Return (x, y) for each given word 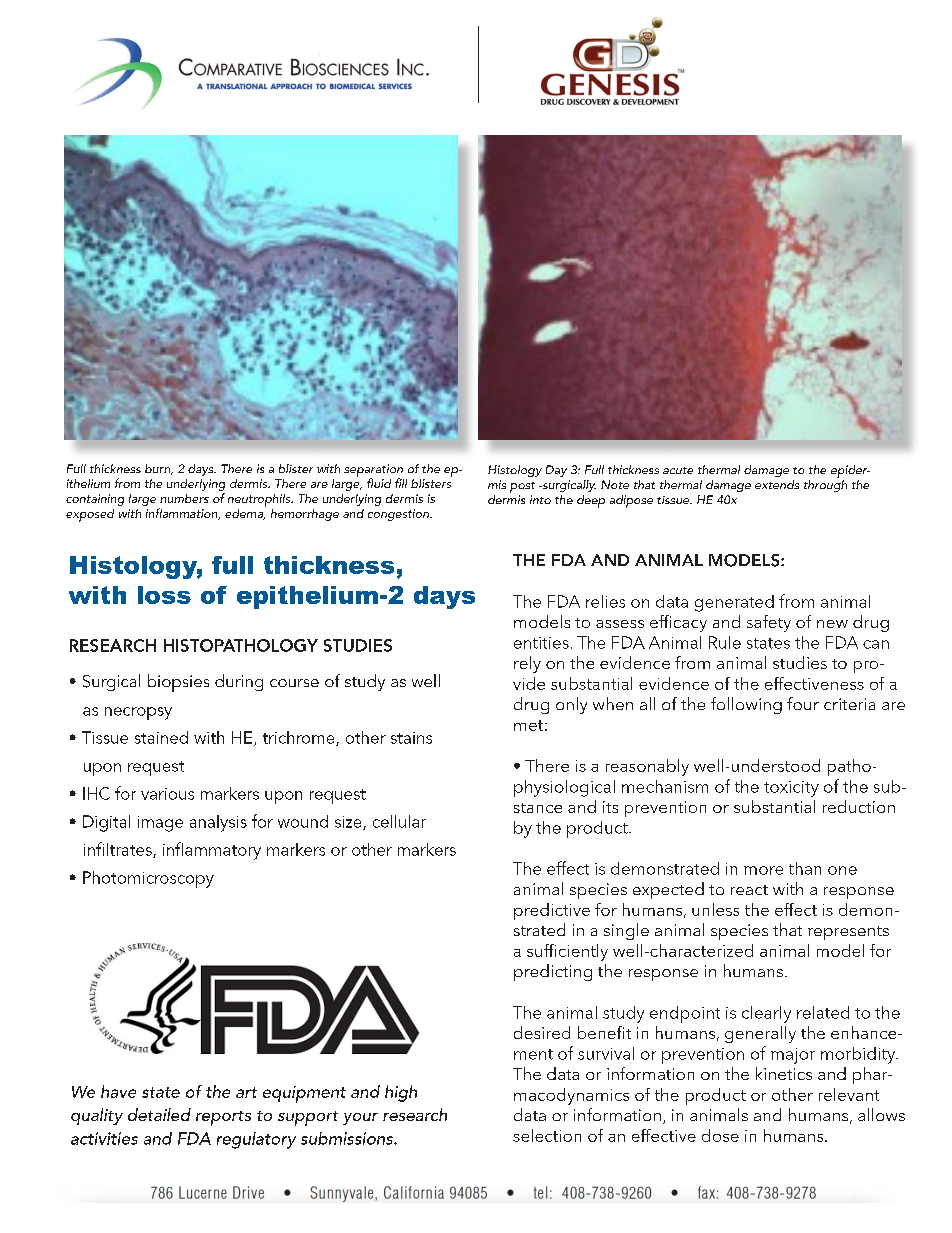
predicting (553, 972)
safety (769, 623)
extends (777, 484)
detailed (159, 1114)
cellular (399, 821)
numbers (184, 498)
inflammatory (212, 851)
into (540, 499)
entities (541, 643)
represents (848, 933)
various (167, 794)
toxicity (791, 789)
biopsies (178, 683)
